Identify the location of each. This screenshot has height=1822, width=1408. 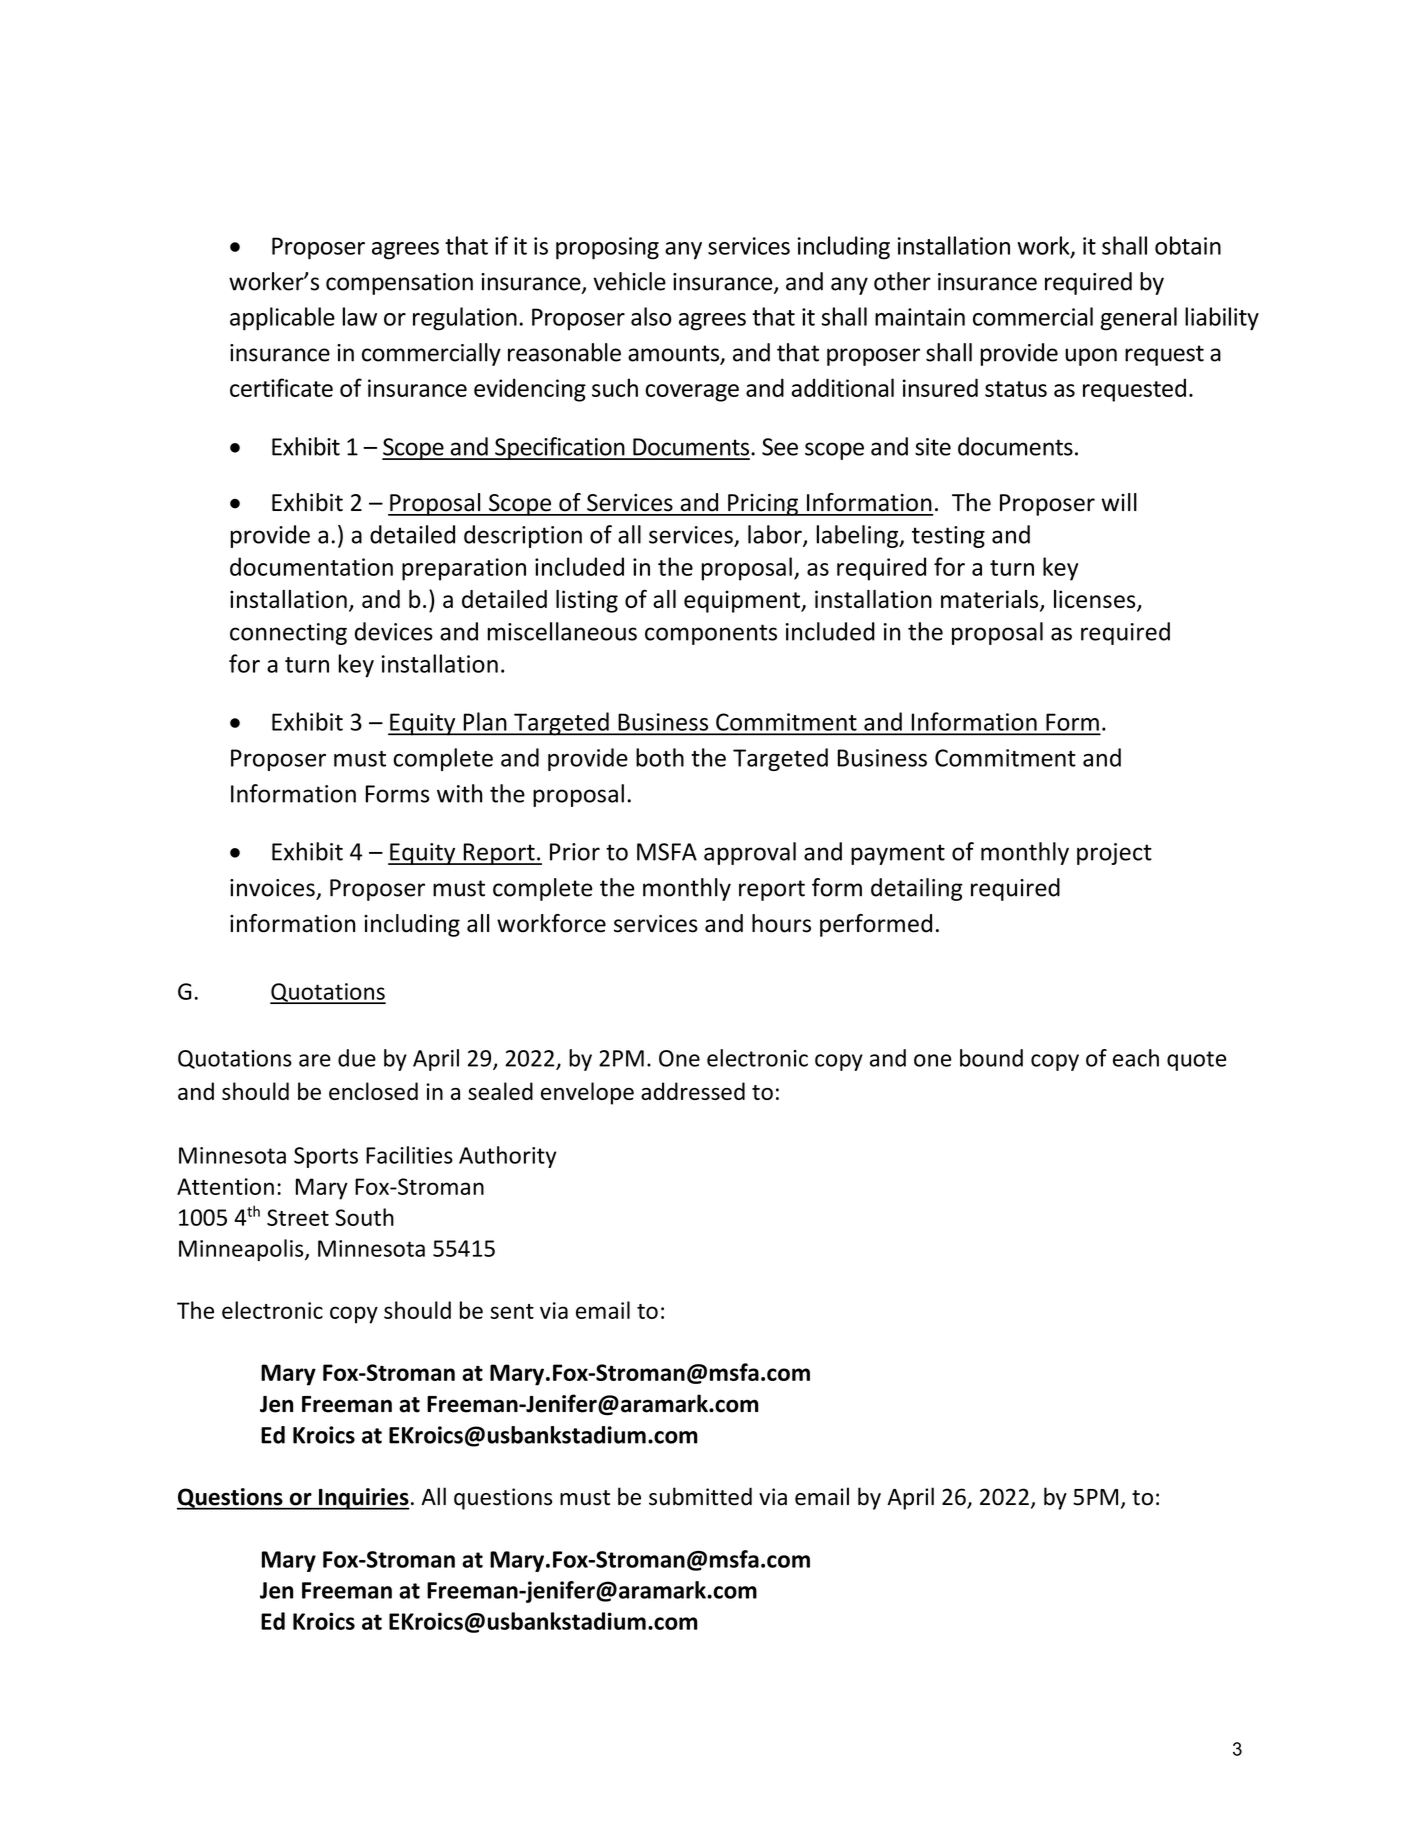
(1136, 1058).
